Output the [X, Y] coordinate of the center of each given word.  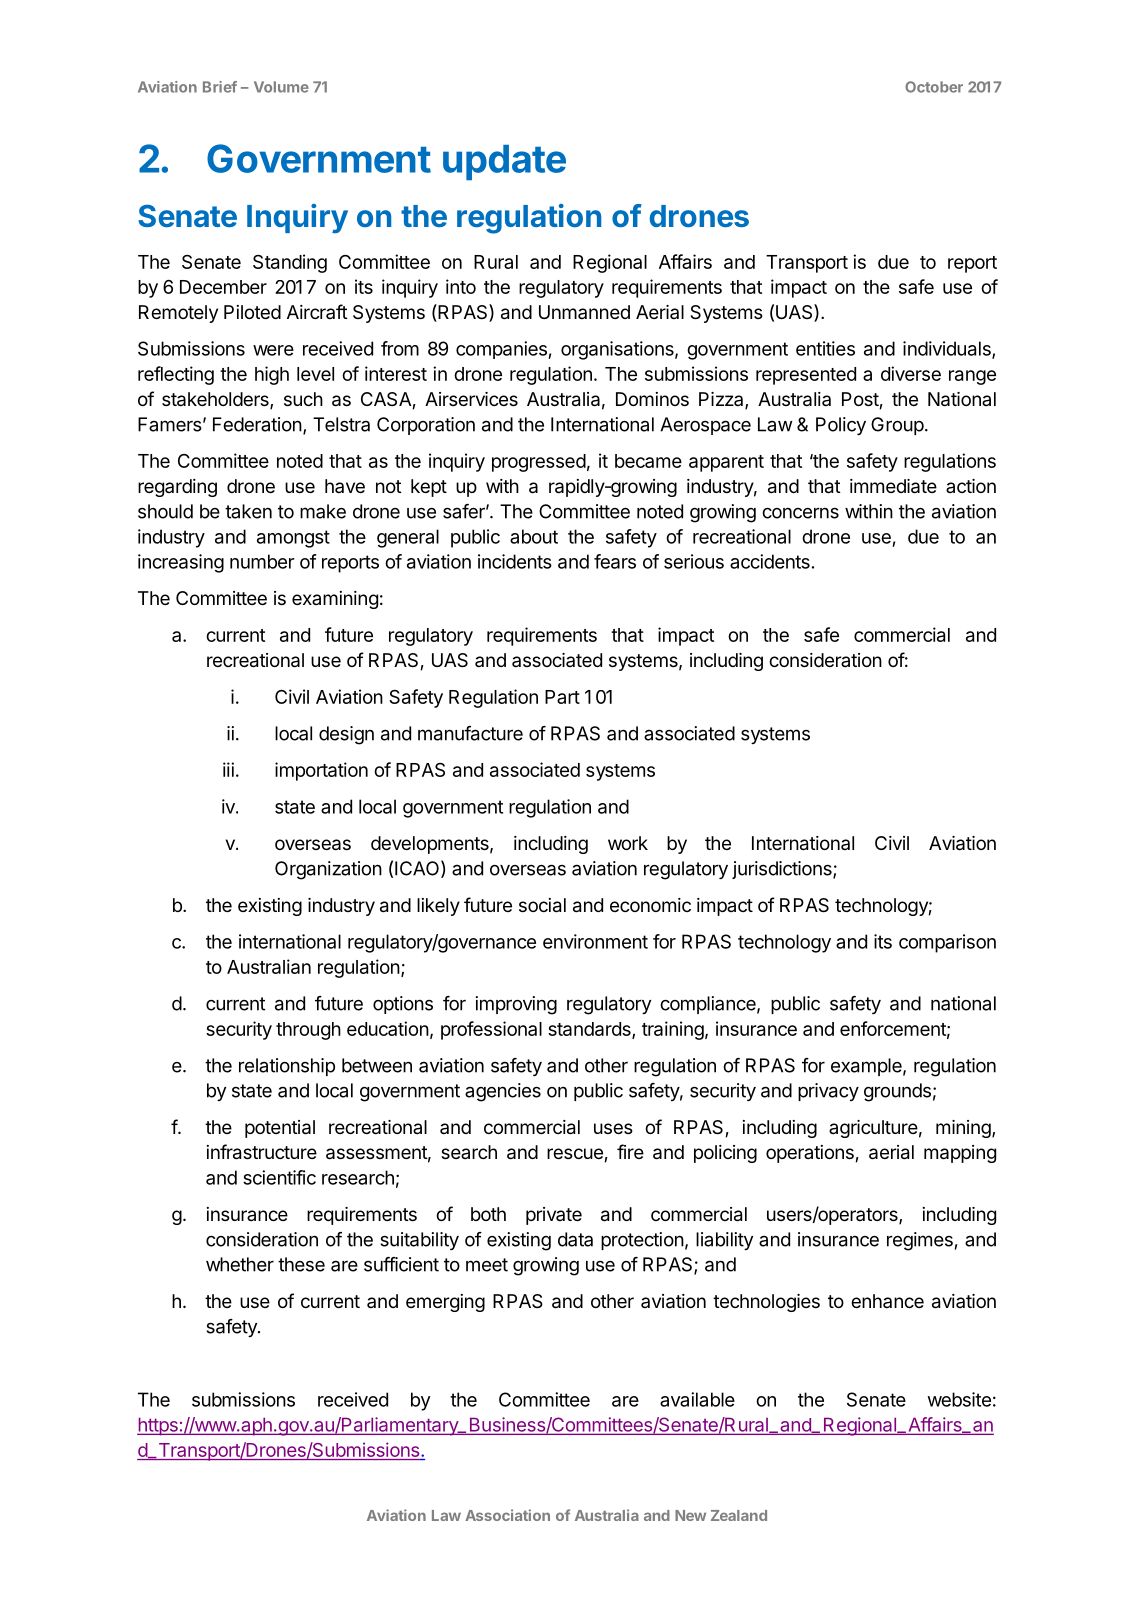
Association [507, 1515]
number [262, 561]
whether [240, 1264]
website [959, 1399]
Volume [281, 87]
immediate [893, 486]
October [934, 87]
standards [590, 1030]
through [308, 1031]
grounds [897, 1092]
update [504, 162]
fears [615, 561]
